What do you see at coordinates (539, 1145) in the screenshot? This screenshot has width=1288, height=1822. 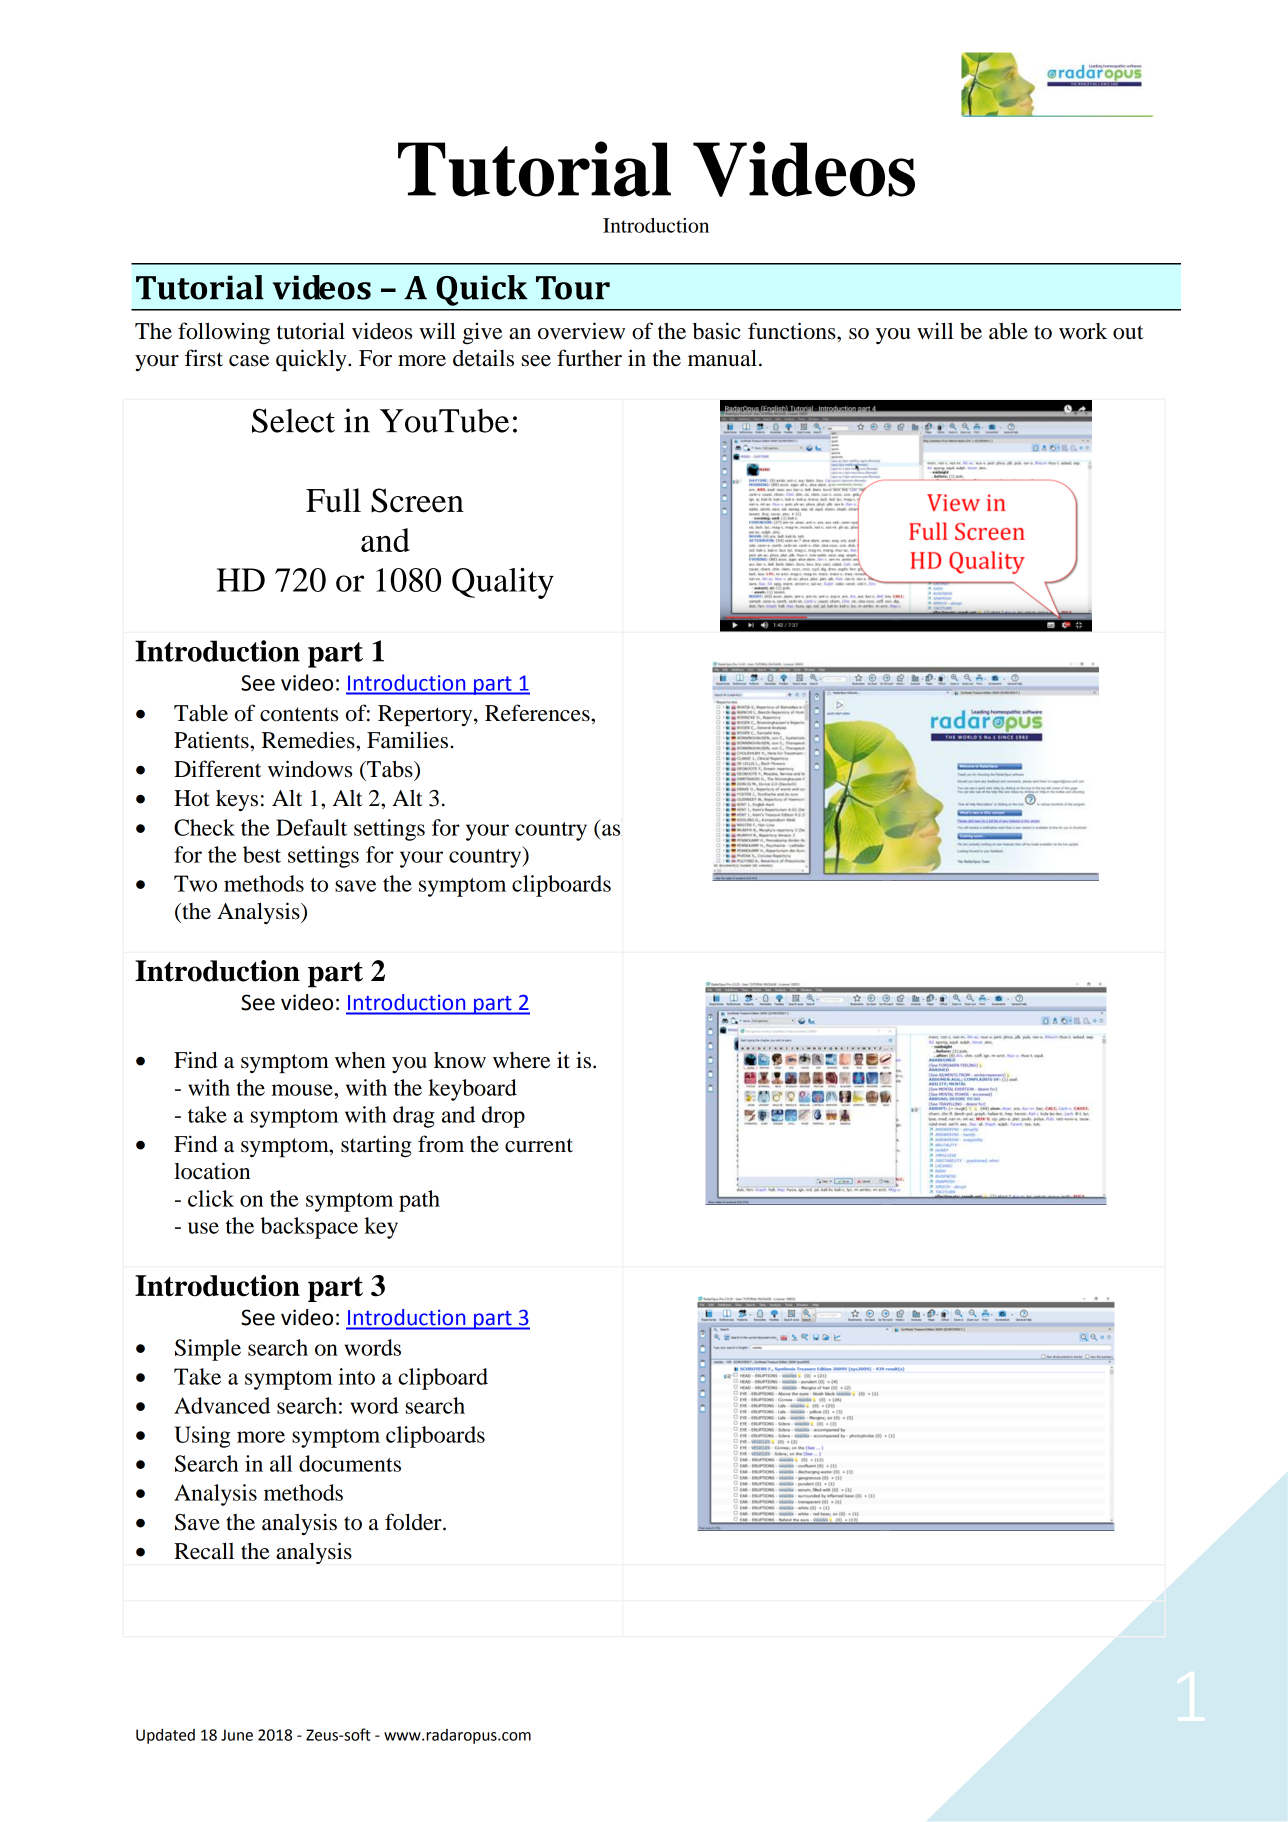 I see `current` at bounding box center [539, 1145].
